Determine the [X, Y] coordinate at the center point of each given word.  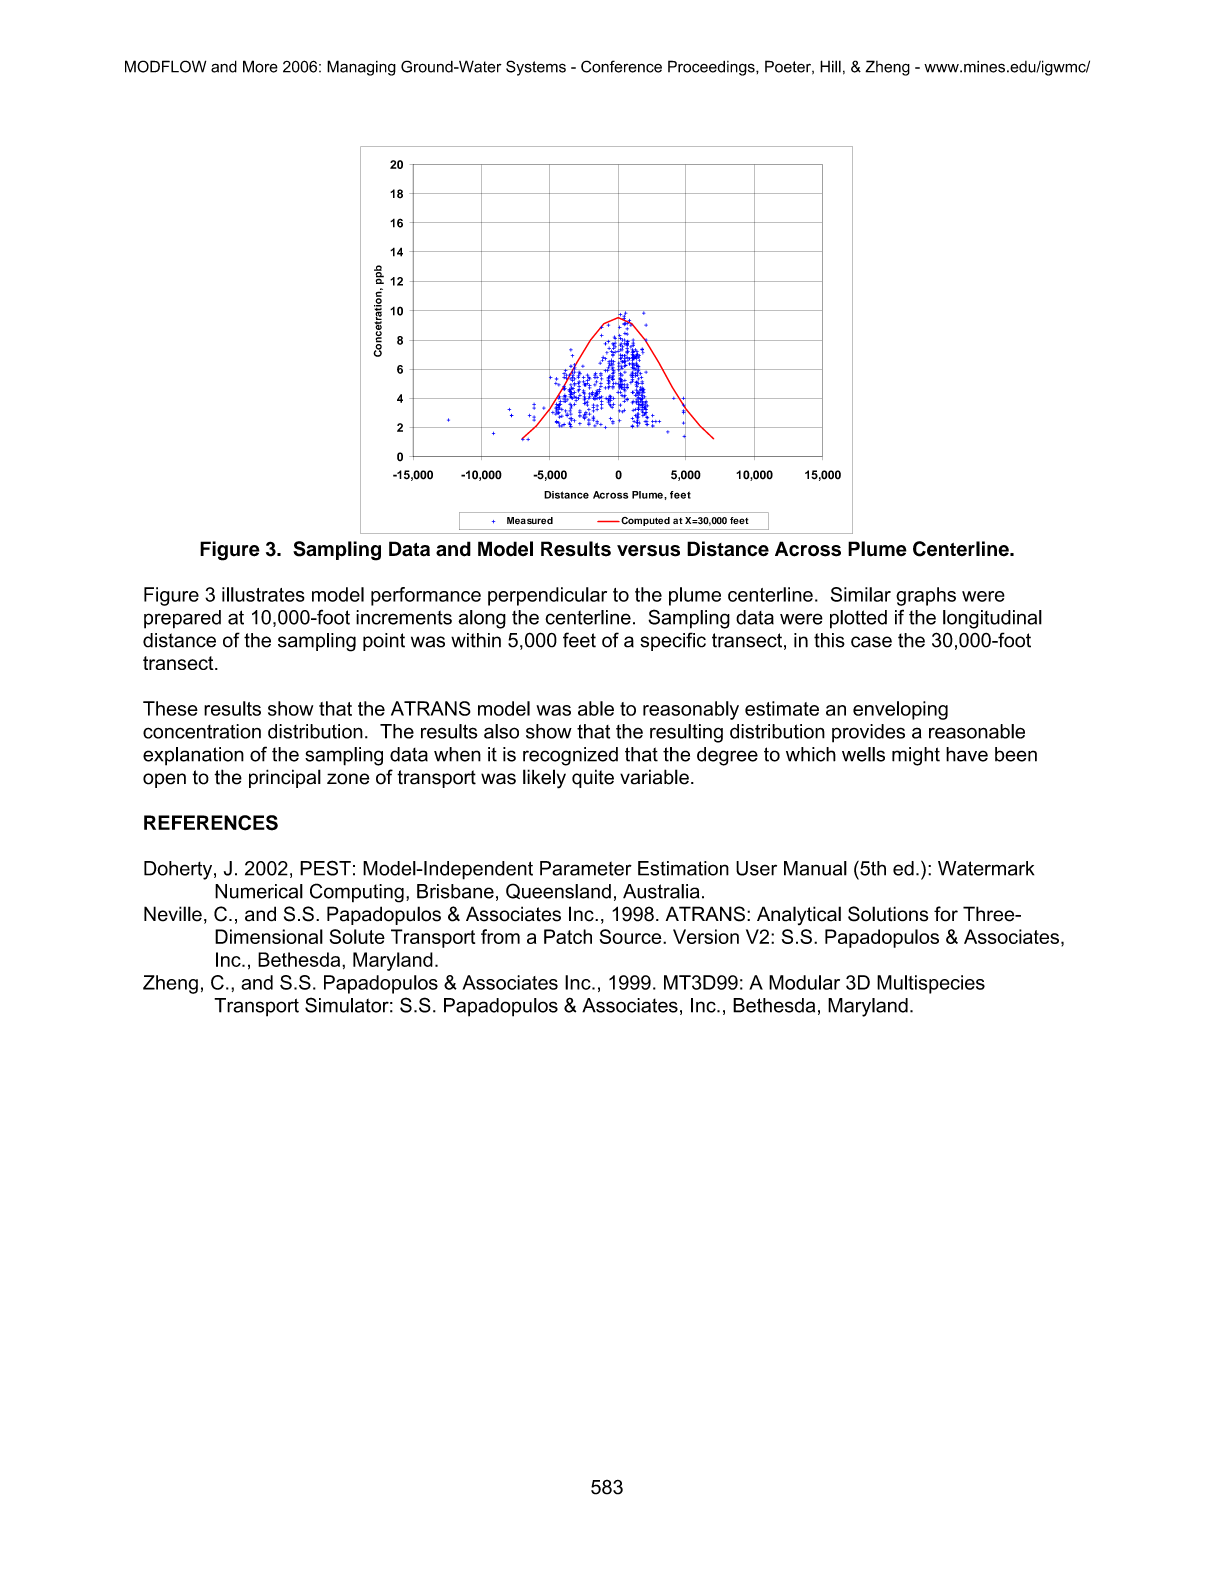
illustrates [263, 594]
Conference [621, 66]
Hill [830, 66]
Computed [644, 521]
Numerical [259, 891]
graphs [926, 596]
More [260, 66]
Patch [568, 936]
